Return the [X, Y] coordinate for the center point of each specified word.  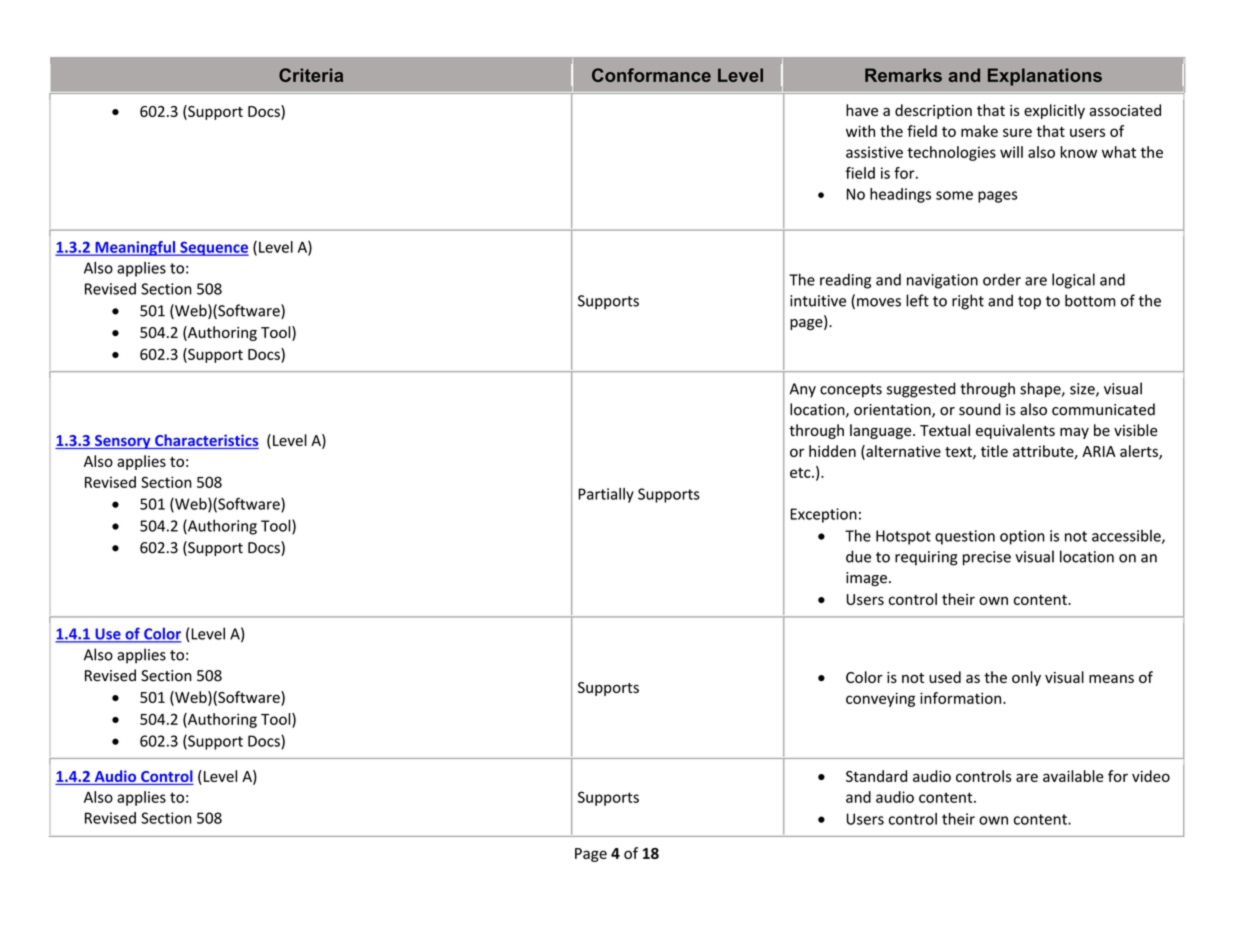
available [1073, 776]
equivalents [1015, 431]
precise [987, 558]
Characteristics [206, 441]
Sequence [213, 248]
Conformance [651, 75]
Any [802, 390]
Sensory [123, 442]
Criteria [311, 75]
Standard [876, 776]
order [1002, 279]
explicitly [1054, 111]
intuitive [818, 301]
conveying [880, 699]
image [866, 579]
